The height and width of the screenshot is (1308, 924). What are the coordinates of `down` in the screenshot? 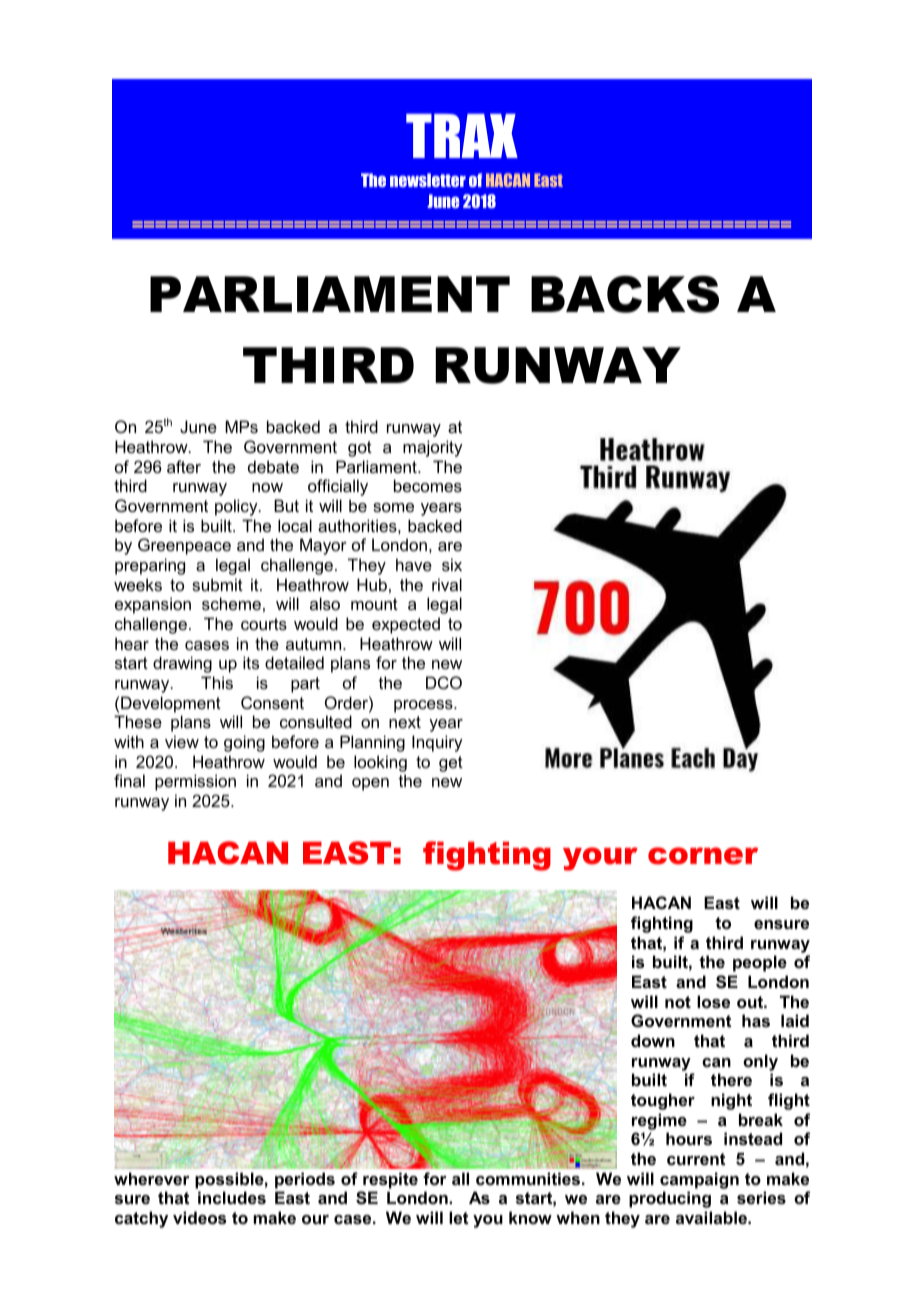 It's located at (653, 1040).
